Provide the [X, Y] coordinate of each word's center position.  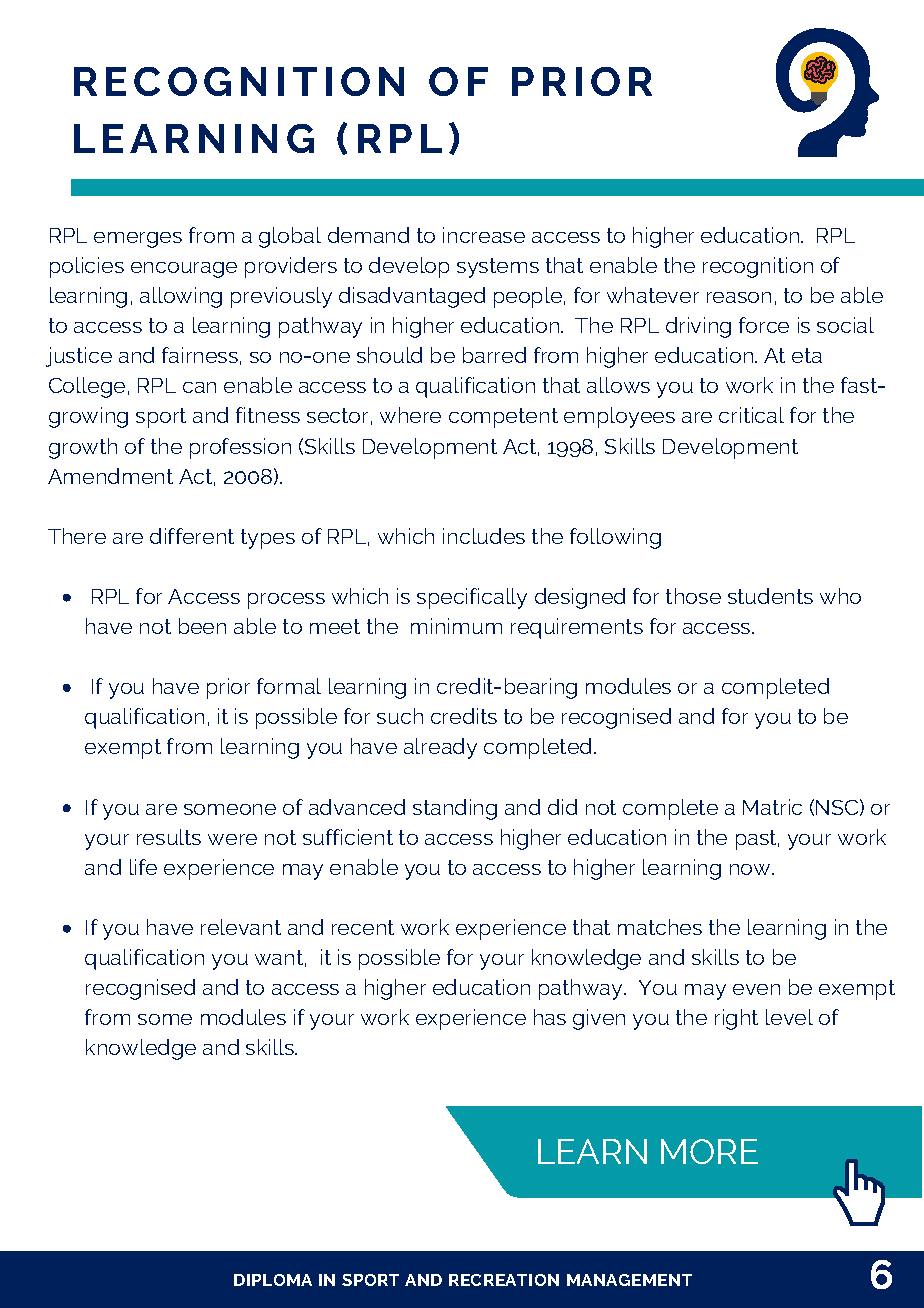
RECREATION [504, 1280]
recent [363, 927]
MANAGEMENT [629, 1280]
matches [660, 927]
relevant [241, 927]
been [202, 626]
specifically [472, 598]
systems [498, 268]
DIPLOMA [273, 1280]
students [770, 596]
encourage [184, 270]
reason [739, 297]
